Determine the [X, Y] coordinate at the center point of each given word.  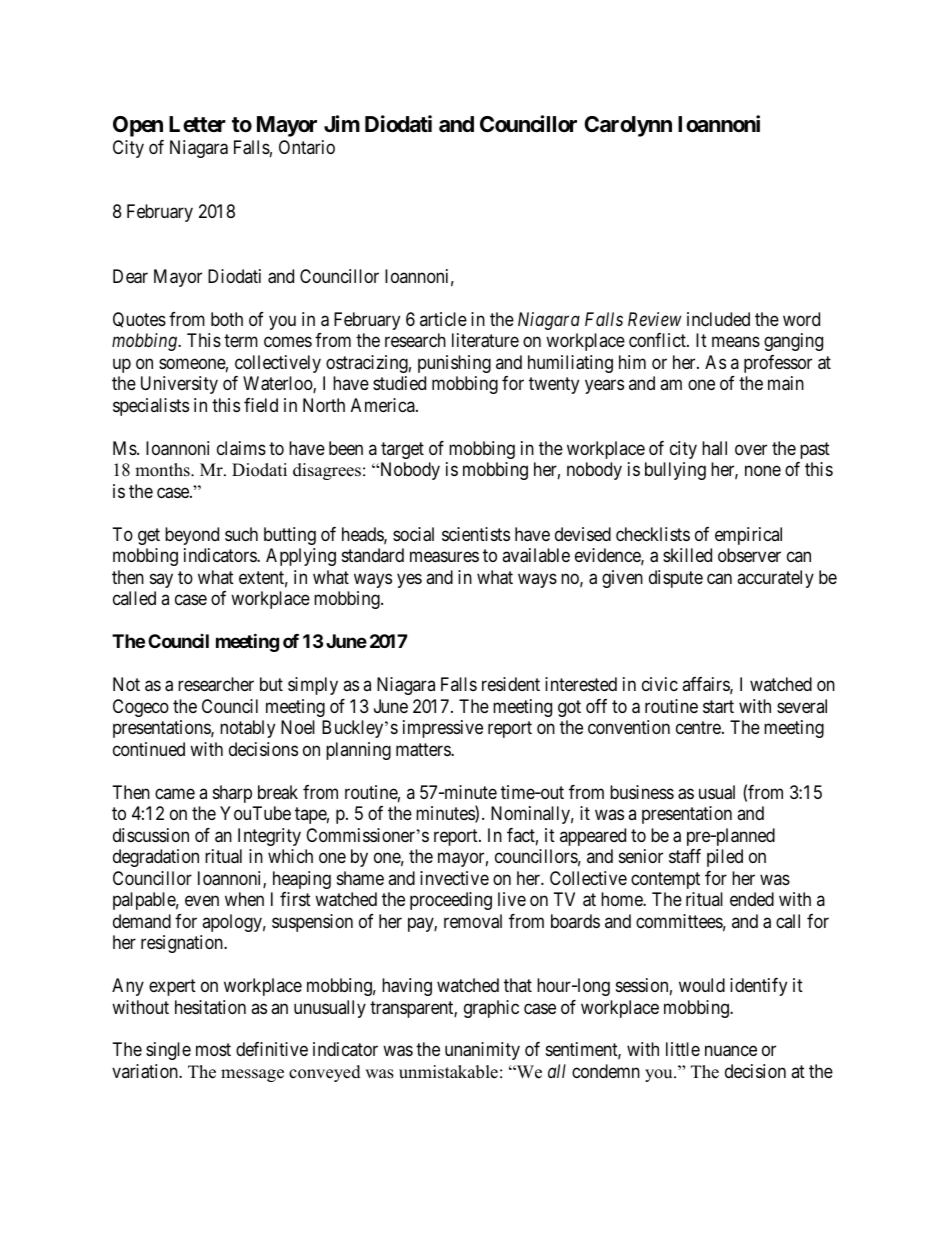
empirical [748, 536]
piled [725, 858]
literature [485, 340]
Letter [197, 124]
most [213, 1050]
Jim [342, 123]
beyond [192, 536]
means [736, 342]
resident [511, 684]
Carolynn [628, 126]
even [202, 901]
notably [247, 729]
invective [454, 878]
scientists [476, 534]
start [718, 707]
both [227, 319]
